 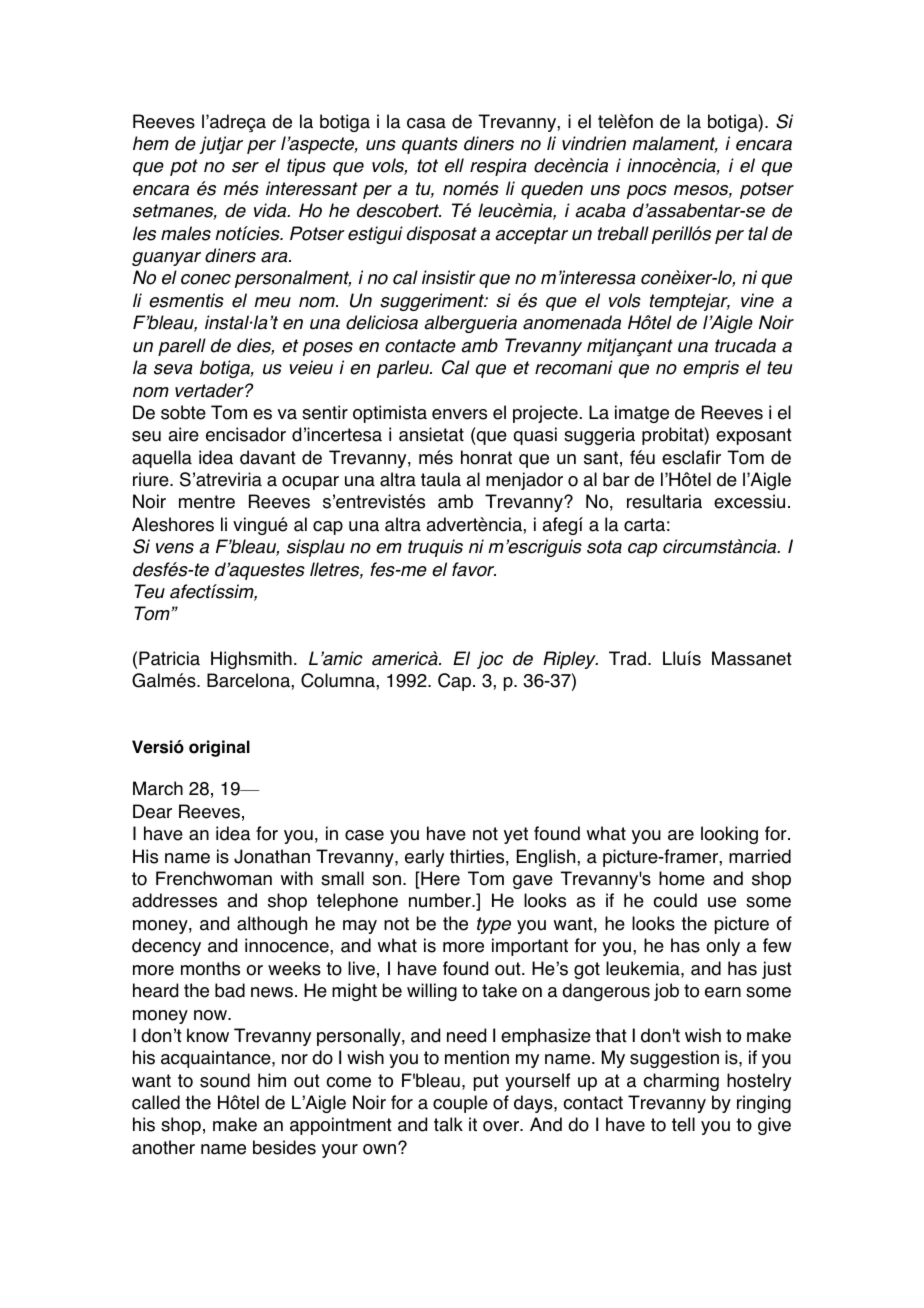 I want to click on aire, so click(x=183, y=434).
